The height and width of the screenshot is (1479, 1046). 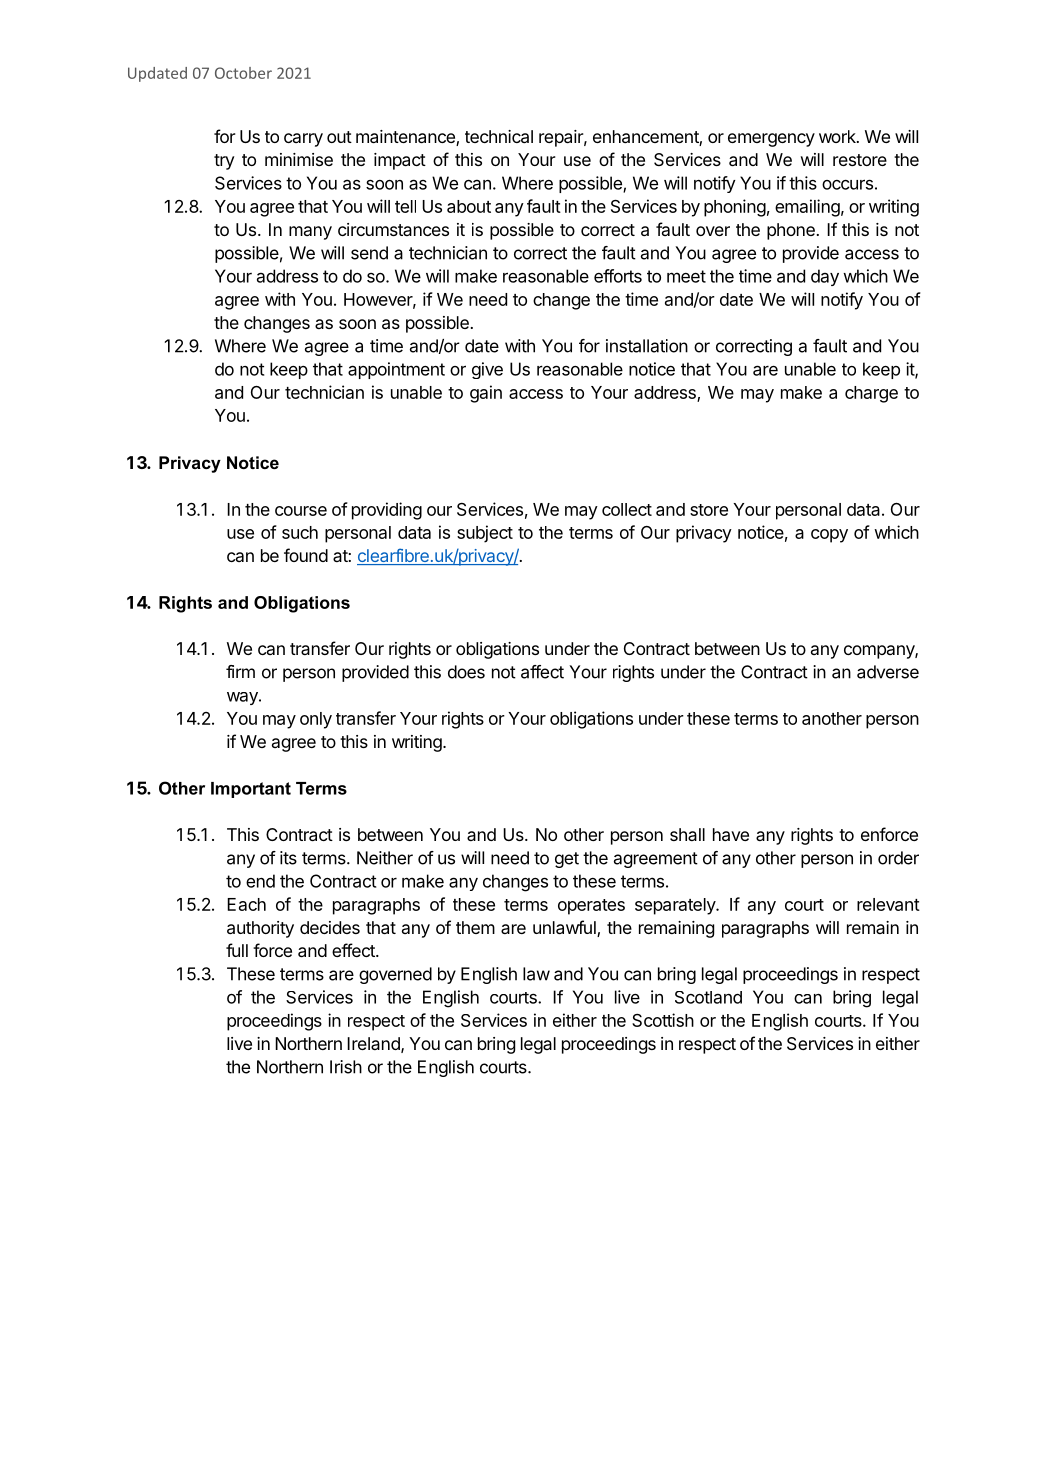 What do you see at coordinates (485, 534) in the screenshot?
I see `subject` at bounding box center [485, 534].
